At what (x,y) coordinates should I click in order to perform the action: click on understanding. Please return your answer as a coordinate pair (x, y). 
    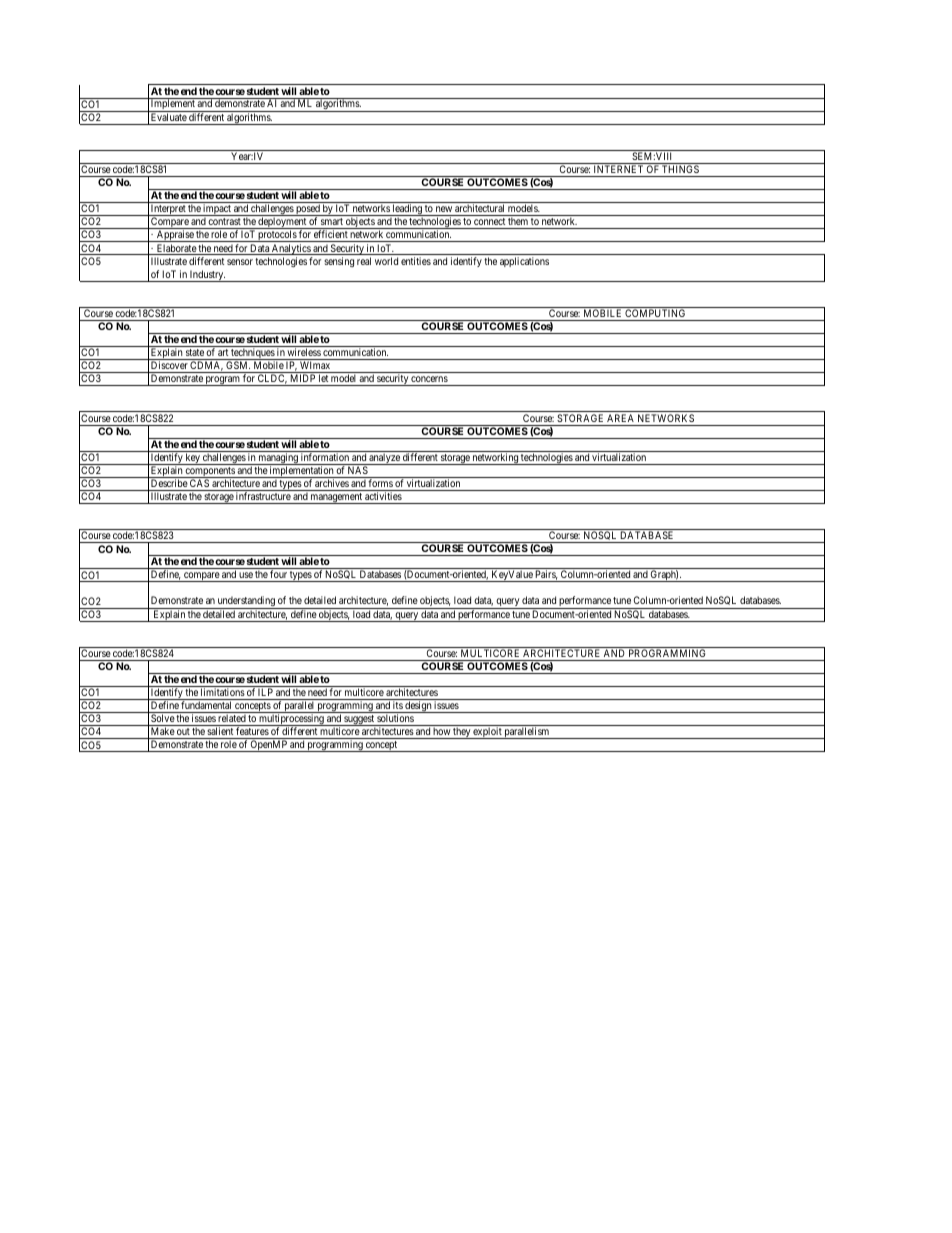
    Looking at the image, I should click on (246, 602).
